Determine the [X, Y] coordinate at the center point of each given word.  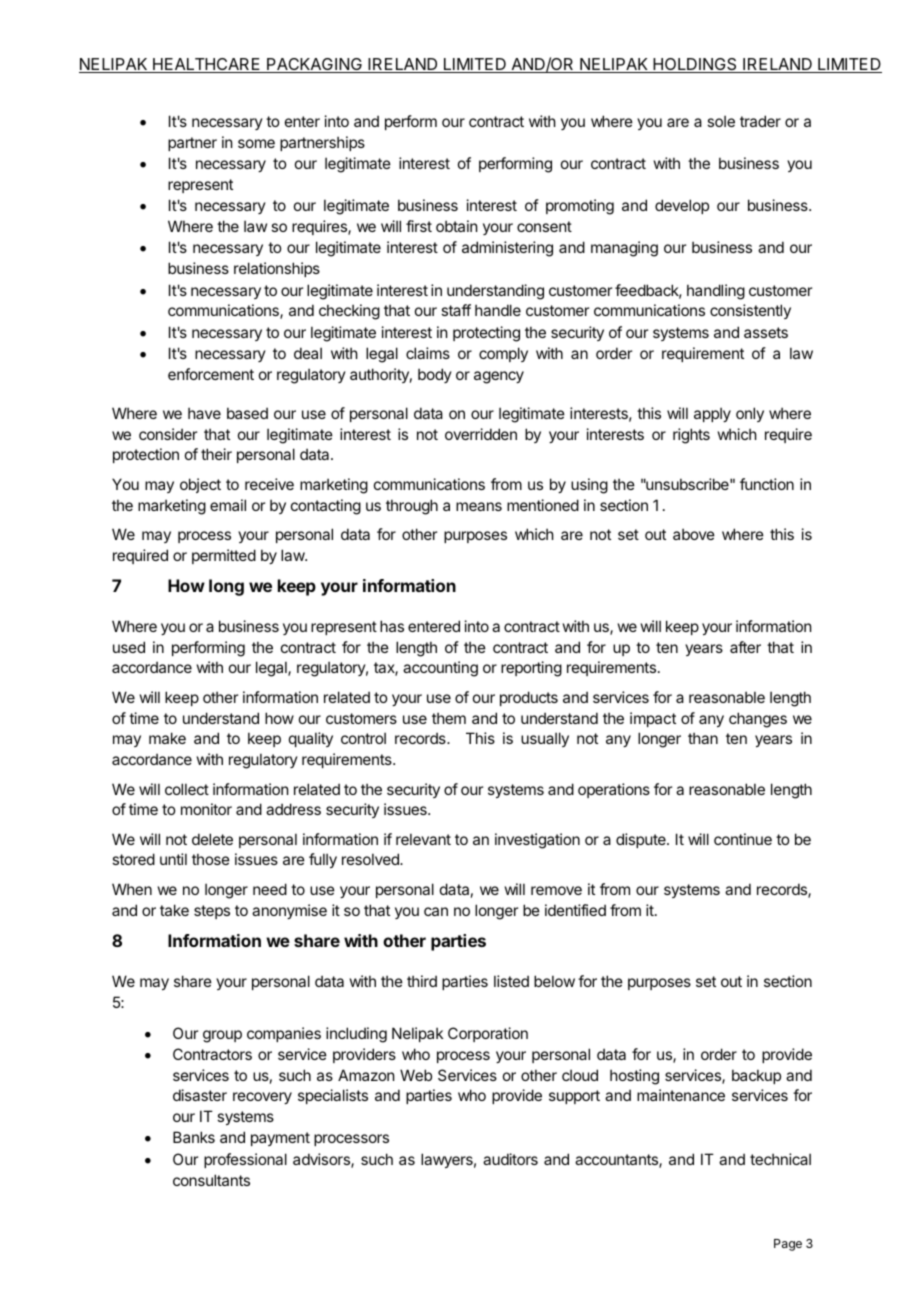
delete [212, 839]
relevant [423, 839]
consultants [211, 1180]
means [479, 506]
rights [691, 436]
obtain [456, 226]
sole [721, 121]
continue [743, 839]
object [200, 485]
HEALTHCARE [207, 65]
